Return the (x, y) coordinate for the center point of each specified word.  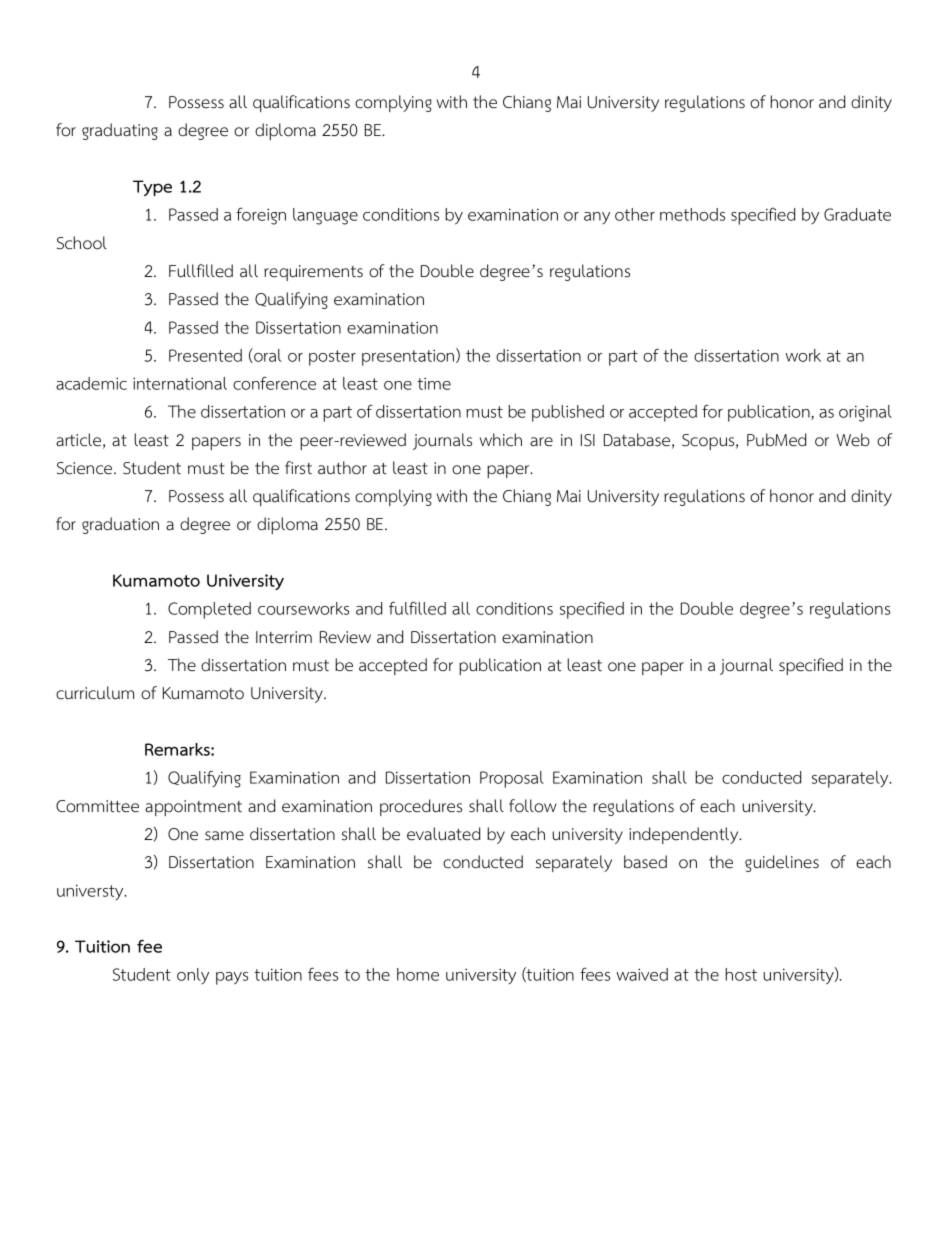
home (418, 974)
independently (685, 835)
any (597, 218)
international (180, 383)
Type (152, 188)
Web (853, 440)
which (501, 440)
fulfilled (417, 608)
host (741, 974)
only (193, 976)
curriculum (95, 693)
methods (692, 214)
